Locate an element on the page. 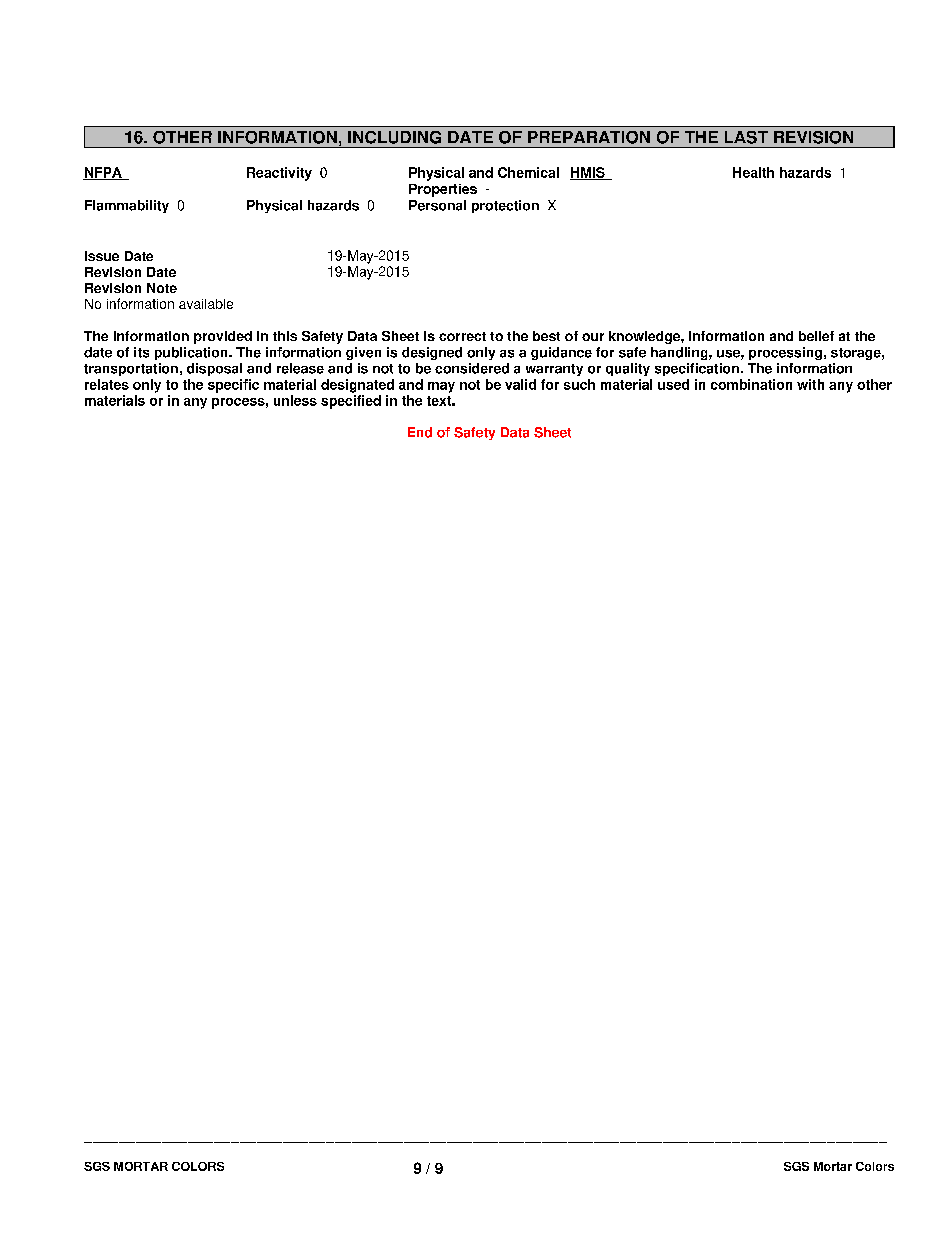  Issue is located at coordinates (102, 256).
